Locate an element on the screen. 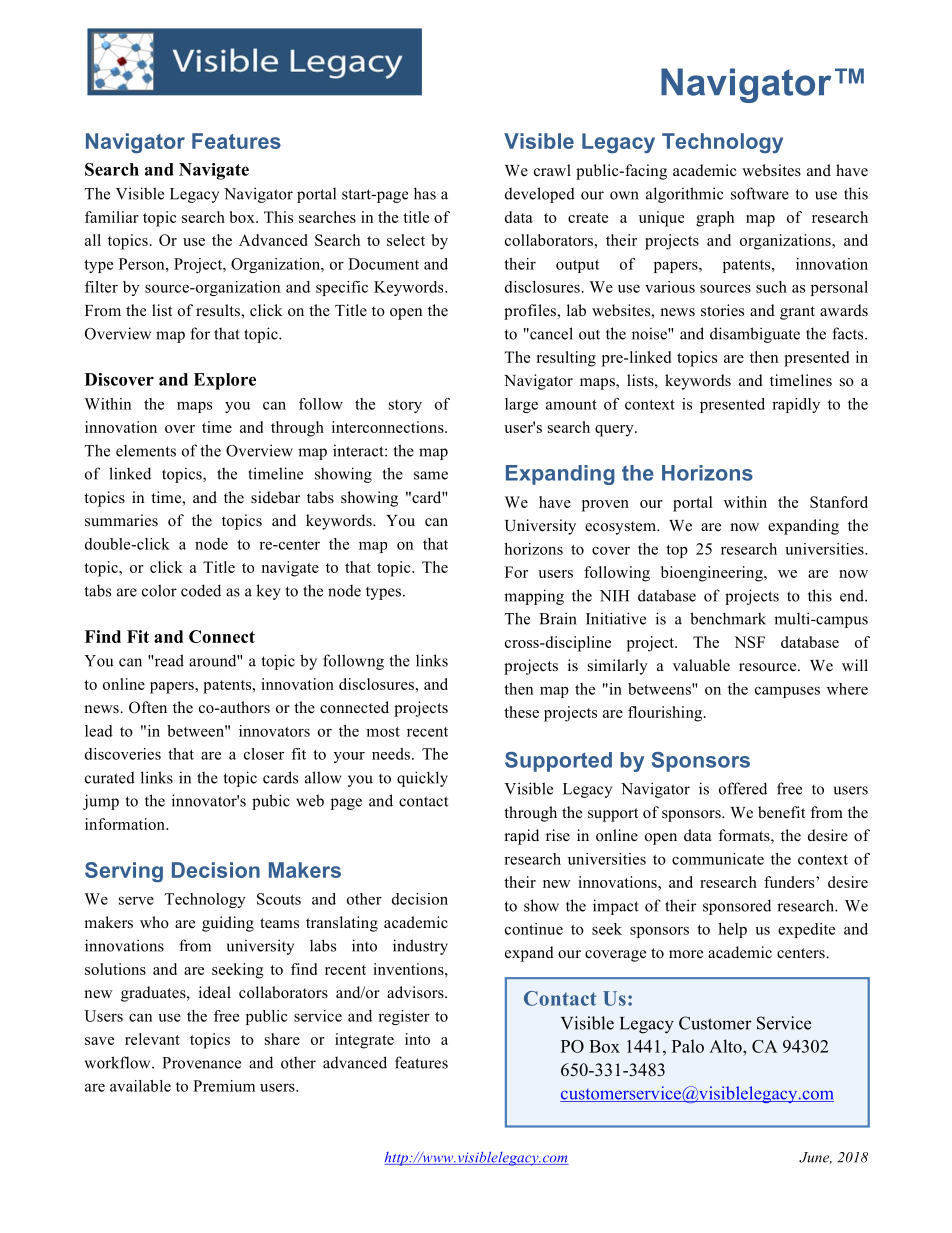  has is located at coordinates (425, 193).
